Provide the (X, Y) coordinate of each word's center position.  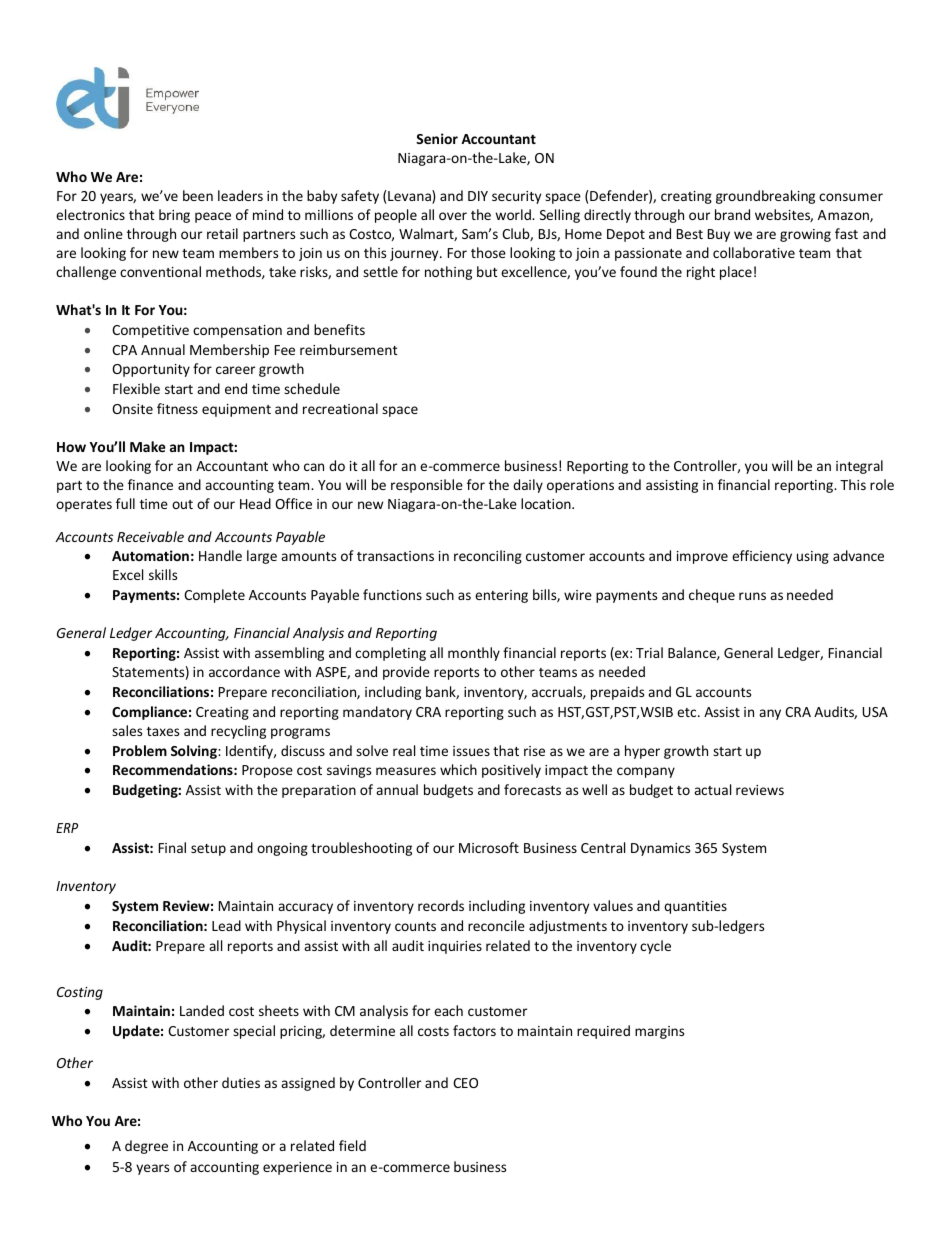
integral (859, 467)
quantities (695, 907)
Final (172, 847)
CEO (465, 1083)
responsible (427, 486)
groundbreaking (765, 197)
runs (752, 596)
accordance (244, 671)
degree (146, 1147)
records (441, 905)
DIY (478, 196)
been (198, 195)
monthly (474, 654)
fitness (177, 408)
